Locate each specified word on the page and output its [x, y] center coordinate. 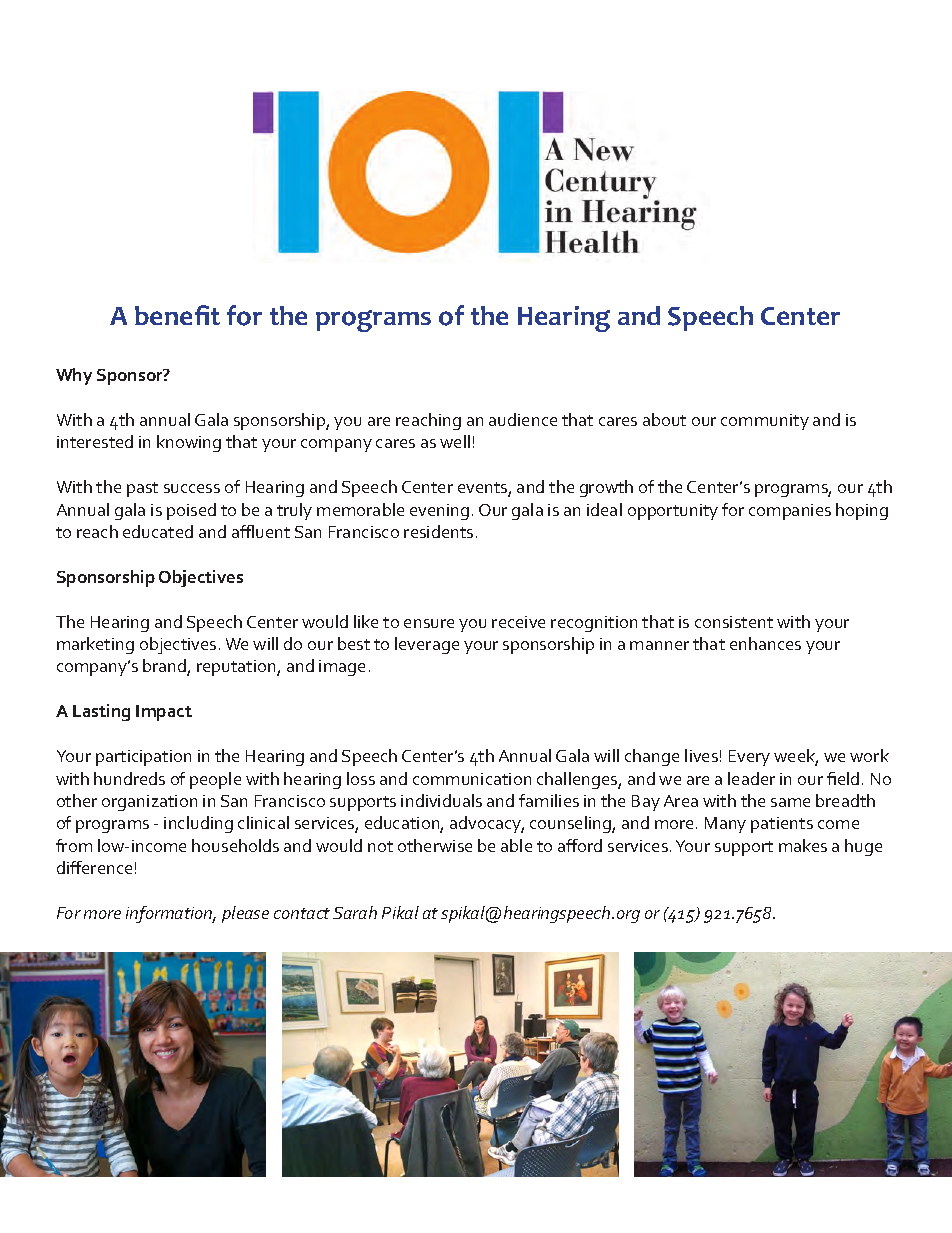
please [245, 914]
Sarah [355, 912]
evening [439, 512]
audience [523, 419]
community [765, 422]
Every [749, 758]
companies [790, 512]
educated [158, 531]
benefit [177, 315]
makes [803, 845]
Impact [164, 713]
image [342, 668]
